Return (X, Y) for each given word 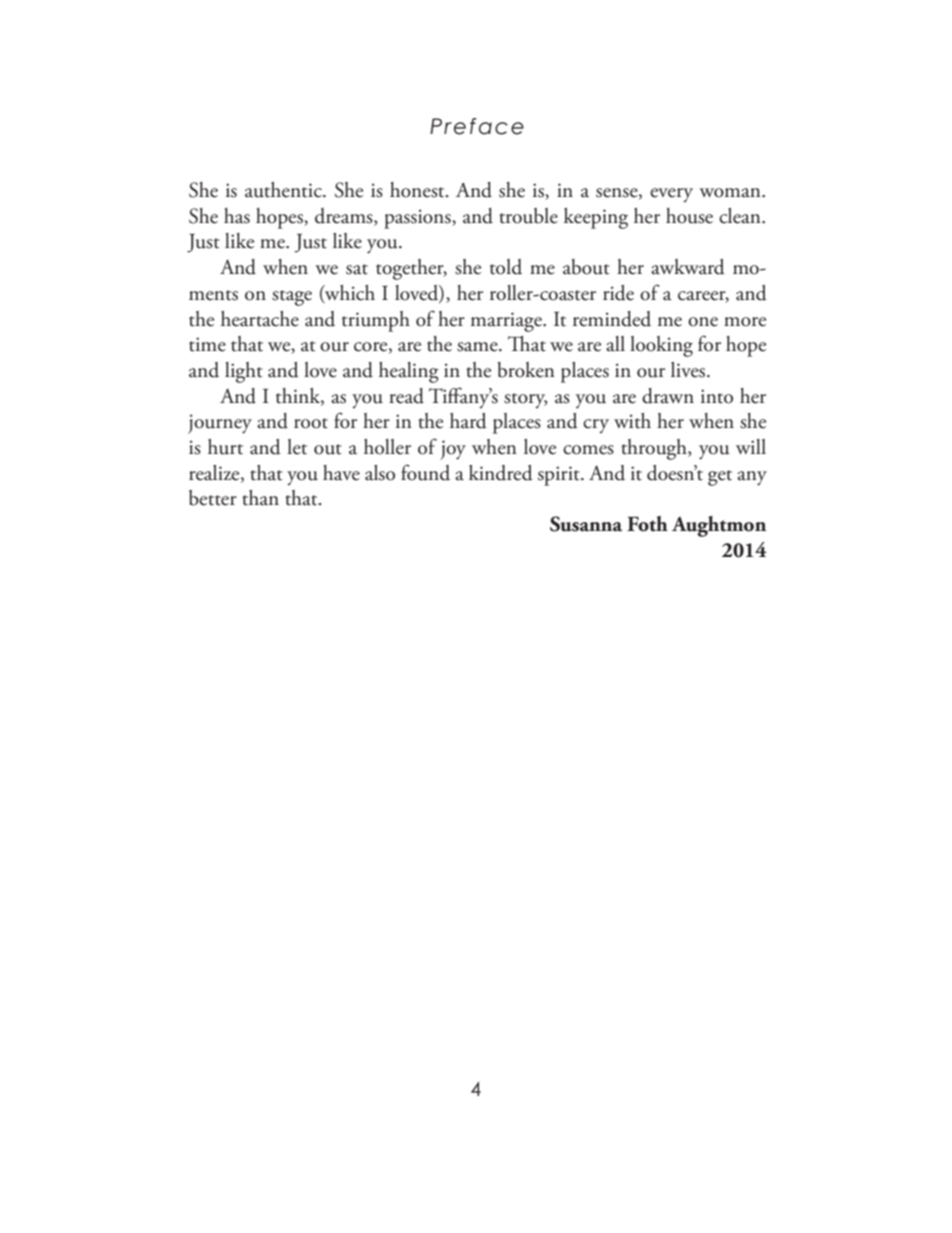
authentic (284, 190)
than (260, 498)
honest (418, 190)
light (244, 372)
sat (357, 269)
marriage (507, 322)
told (506, 267)
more (745, 322)
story (525, 401)
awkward (688, 267)
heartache (260, 319)
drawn (668, 396)
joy (453, 450)
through (655, 449)
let (297, 447)
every (671, 195)
